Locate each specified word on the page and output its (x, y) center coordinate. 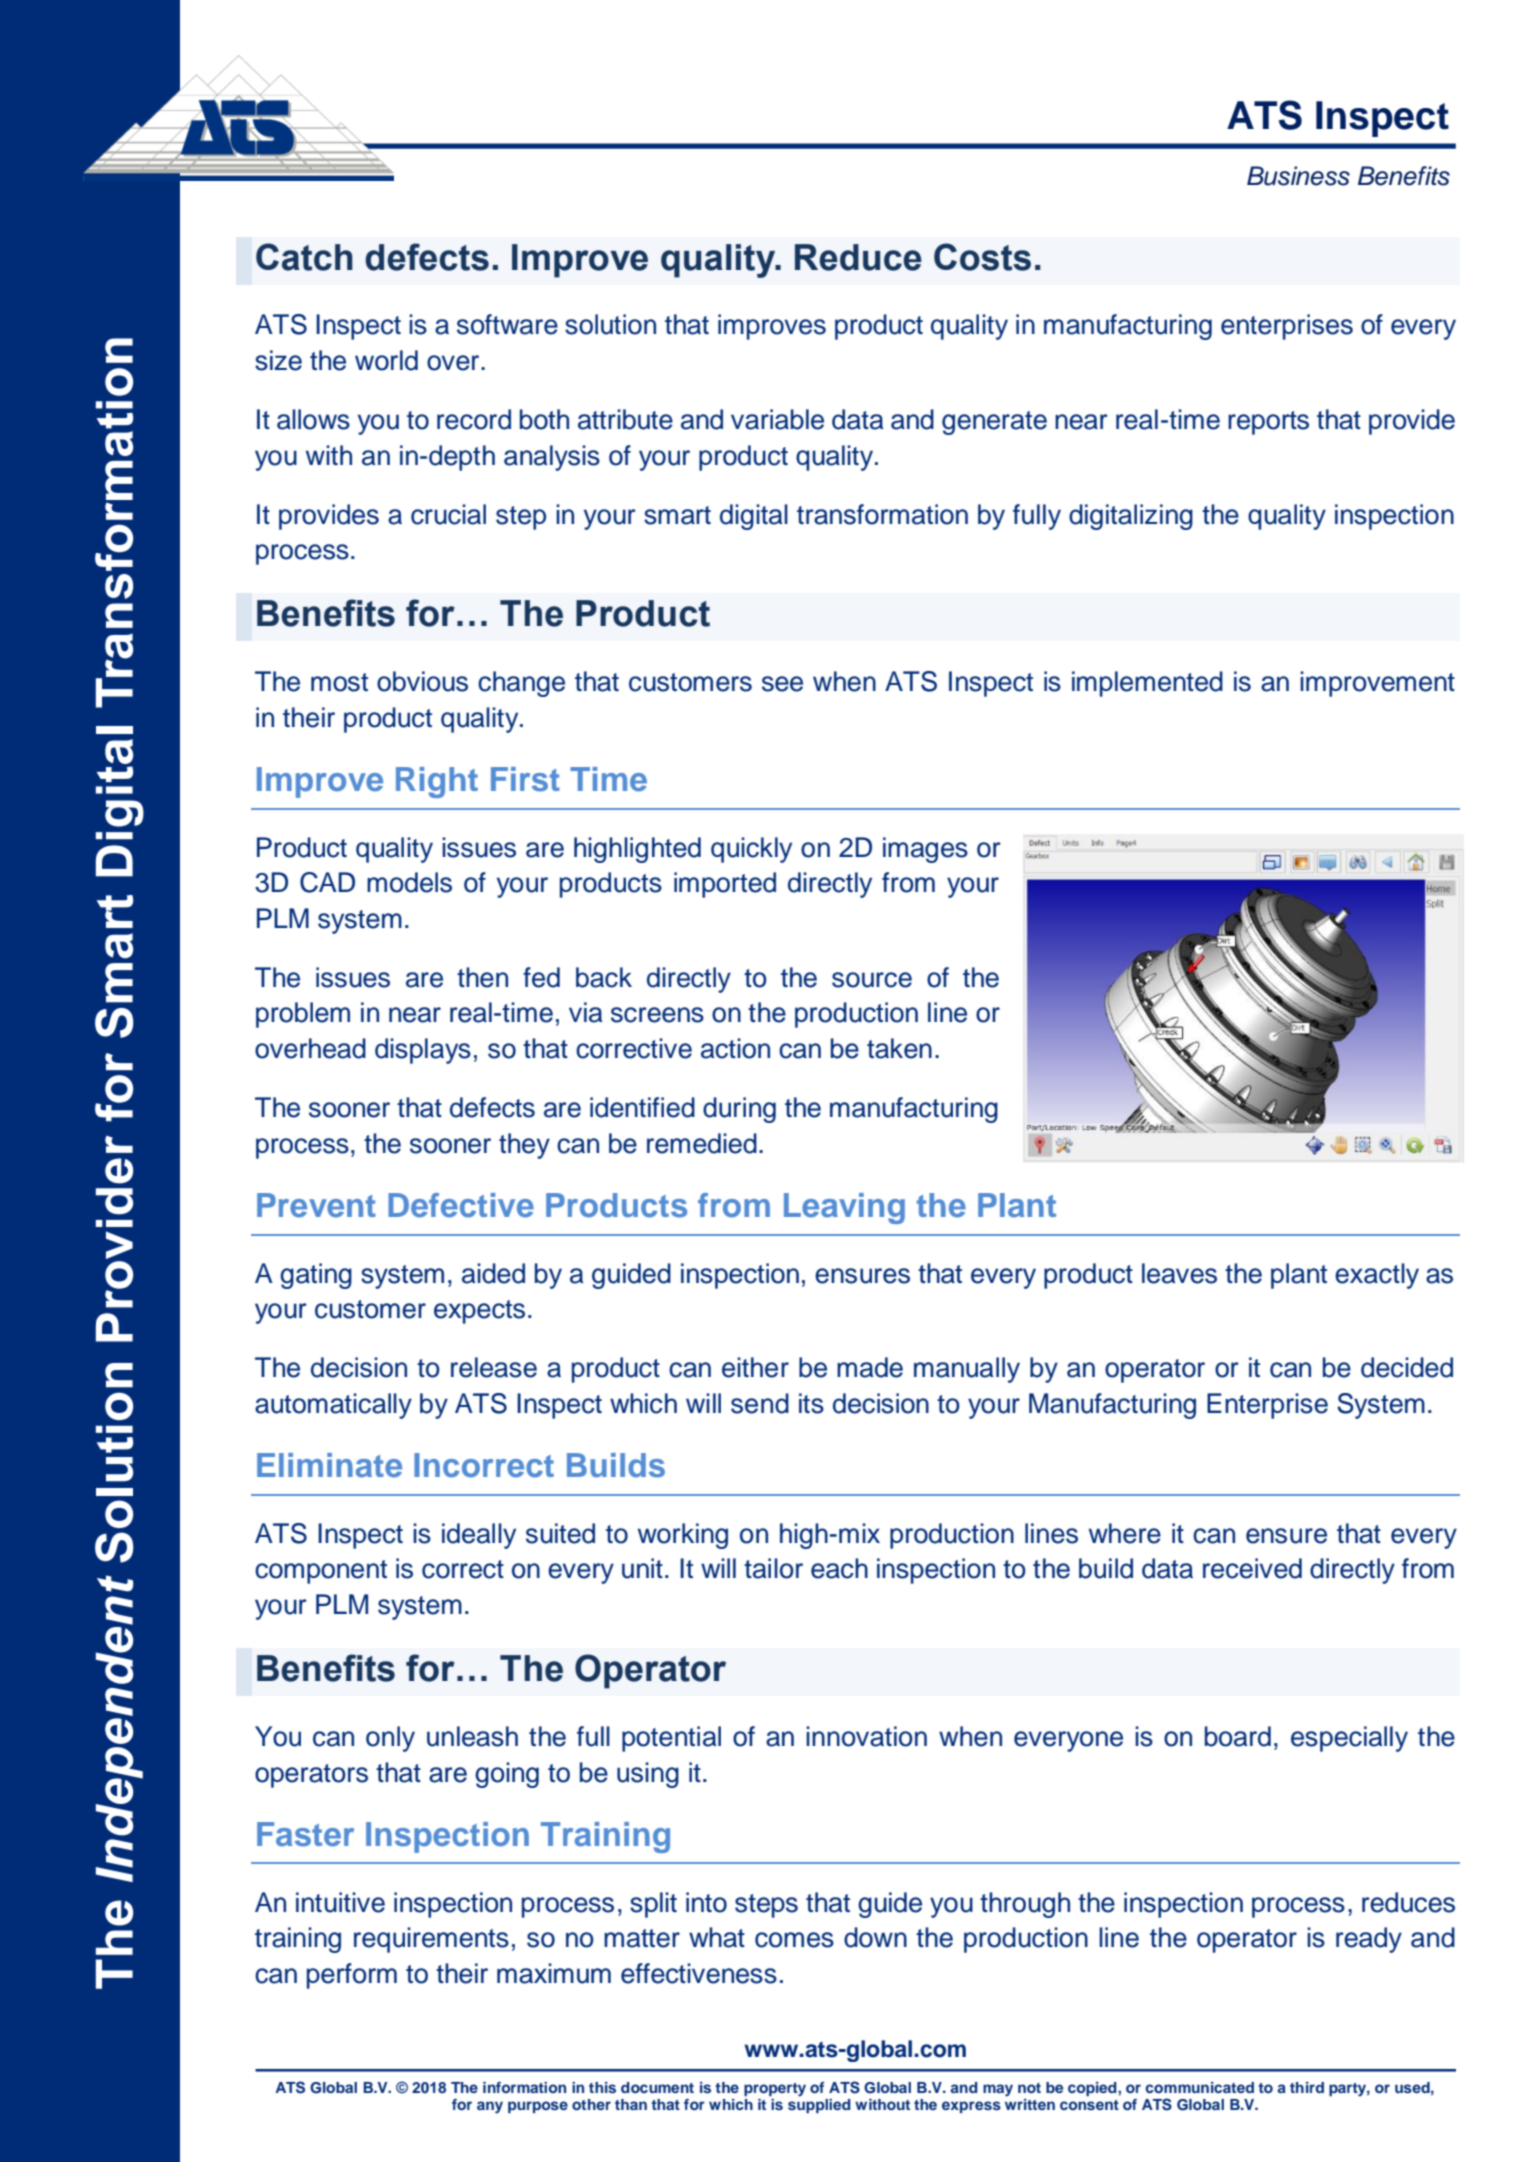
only (390, 1739)
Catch (304, 257)
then (482, 977)
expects (479, 1312)
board (1238, 1736)
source (872, 980)
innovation (866, 1736)
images (925, 850)
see (782, 684)
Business (1298, 176)
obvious (422, 681)
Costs (982, 257)
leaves (1179, 1273)
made (870, 1367)
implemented (1147, 684)
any (490, 2107)
